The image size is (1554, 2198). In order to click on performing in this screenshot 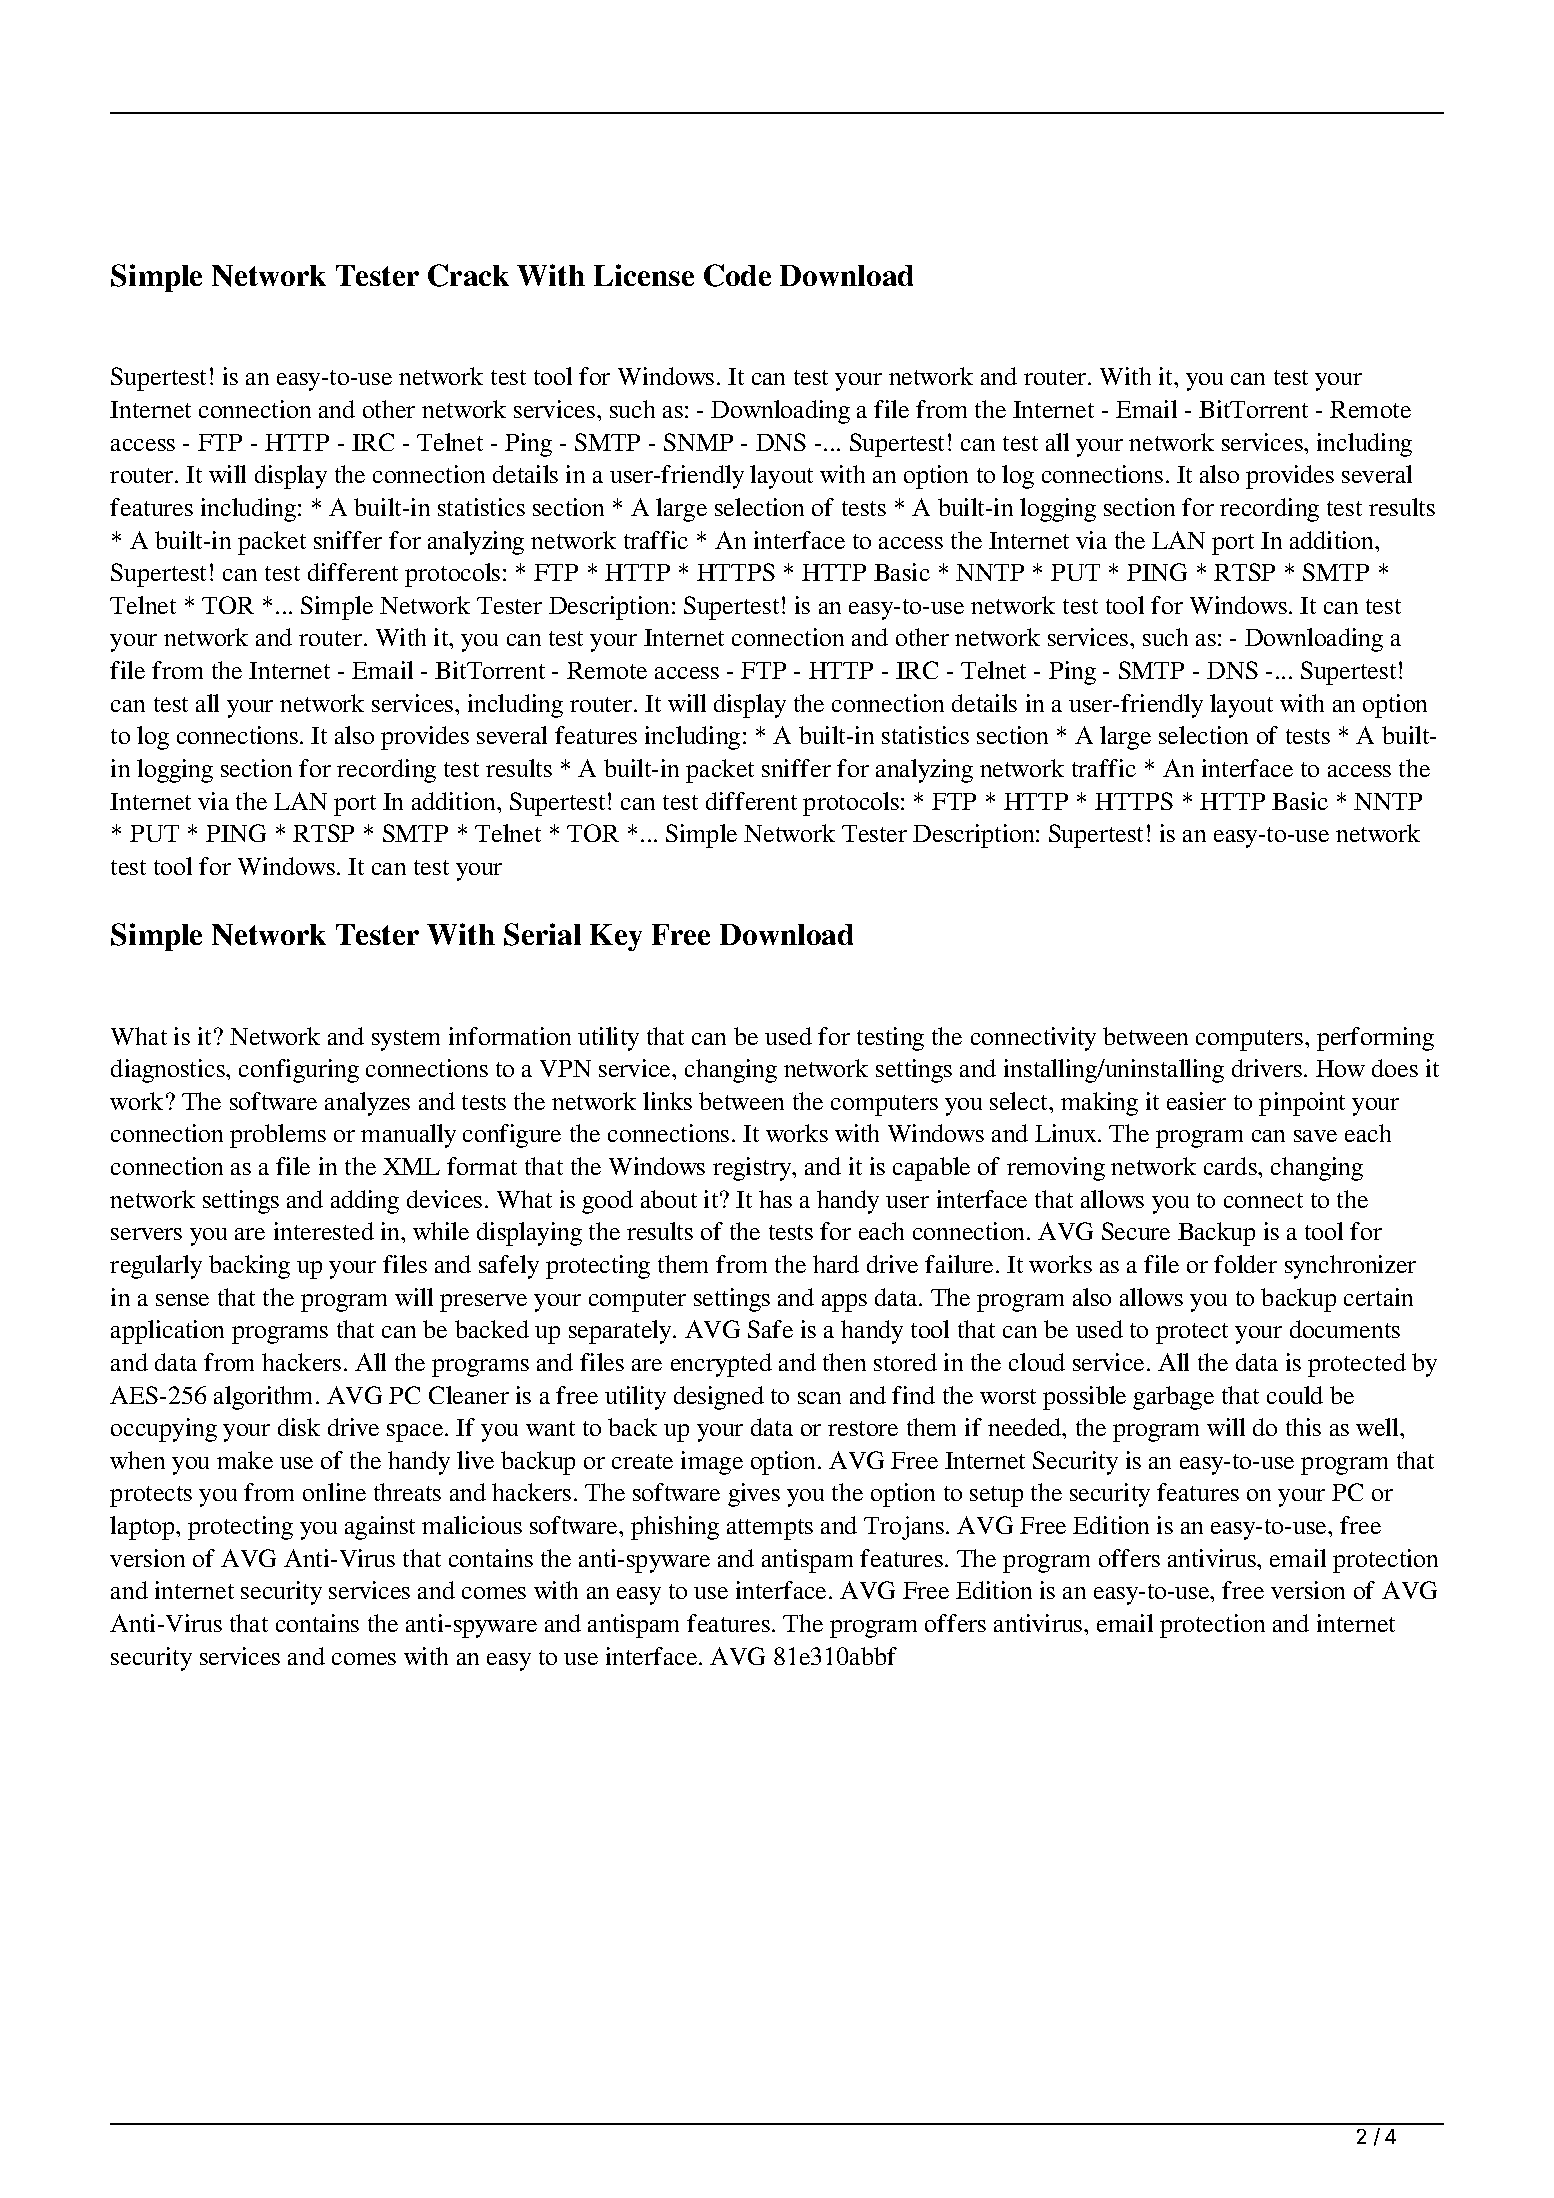, I will do `click(1375, 1039)`.
